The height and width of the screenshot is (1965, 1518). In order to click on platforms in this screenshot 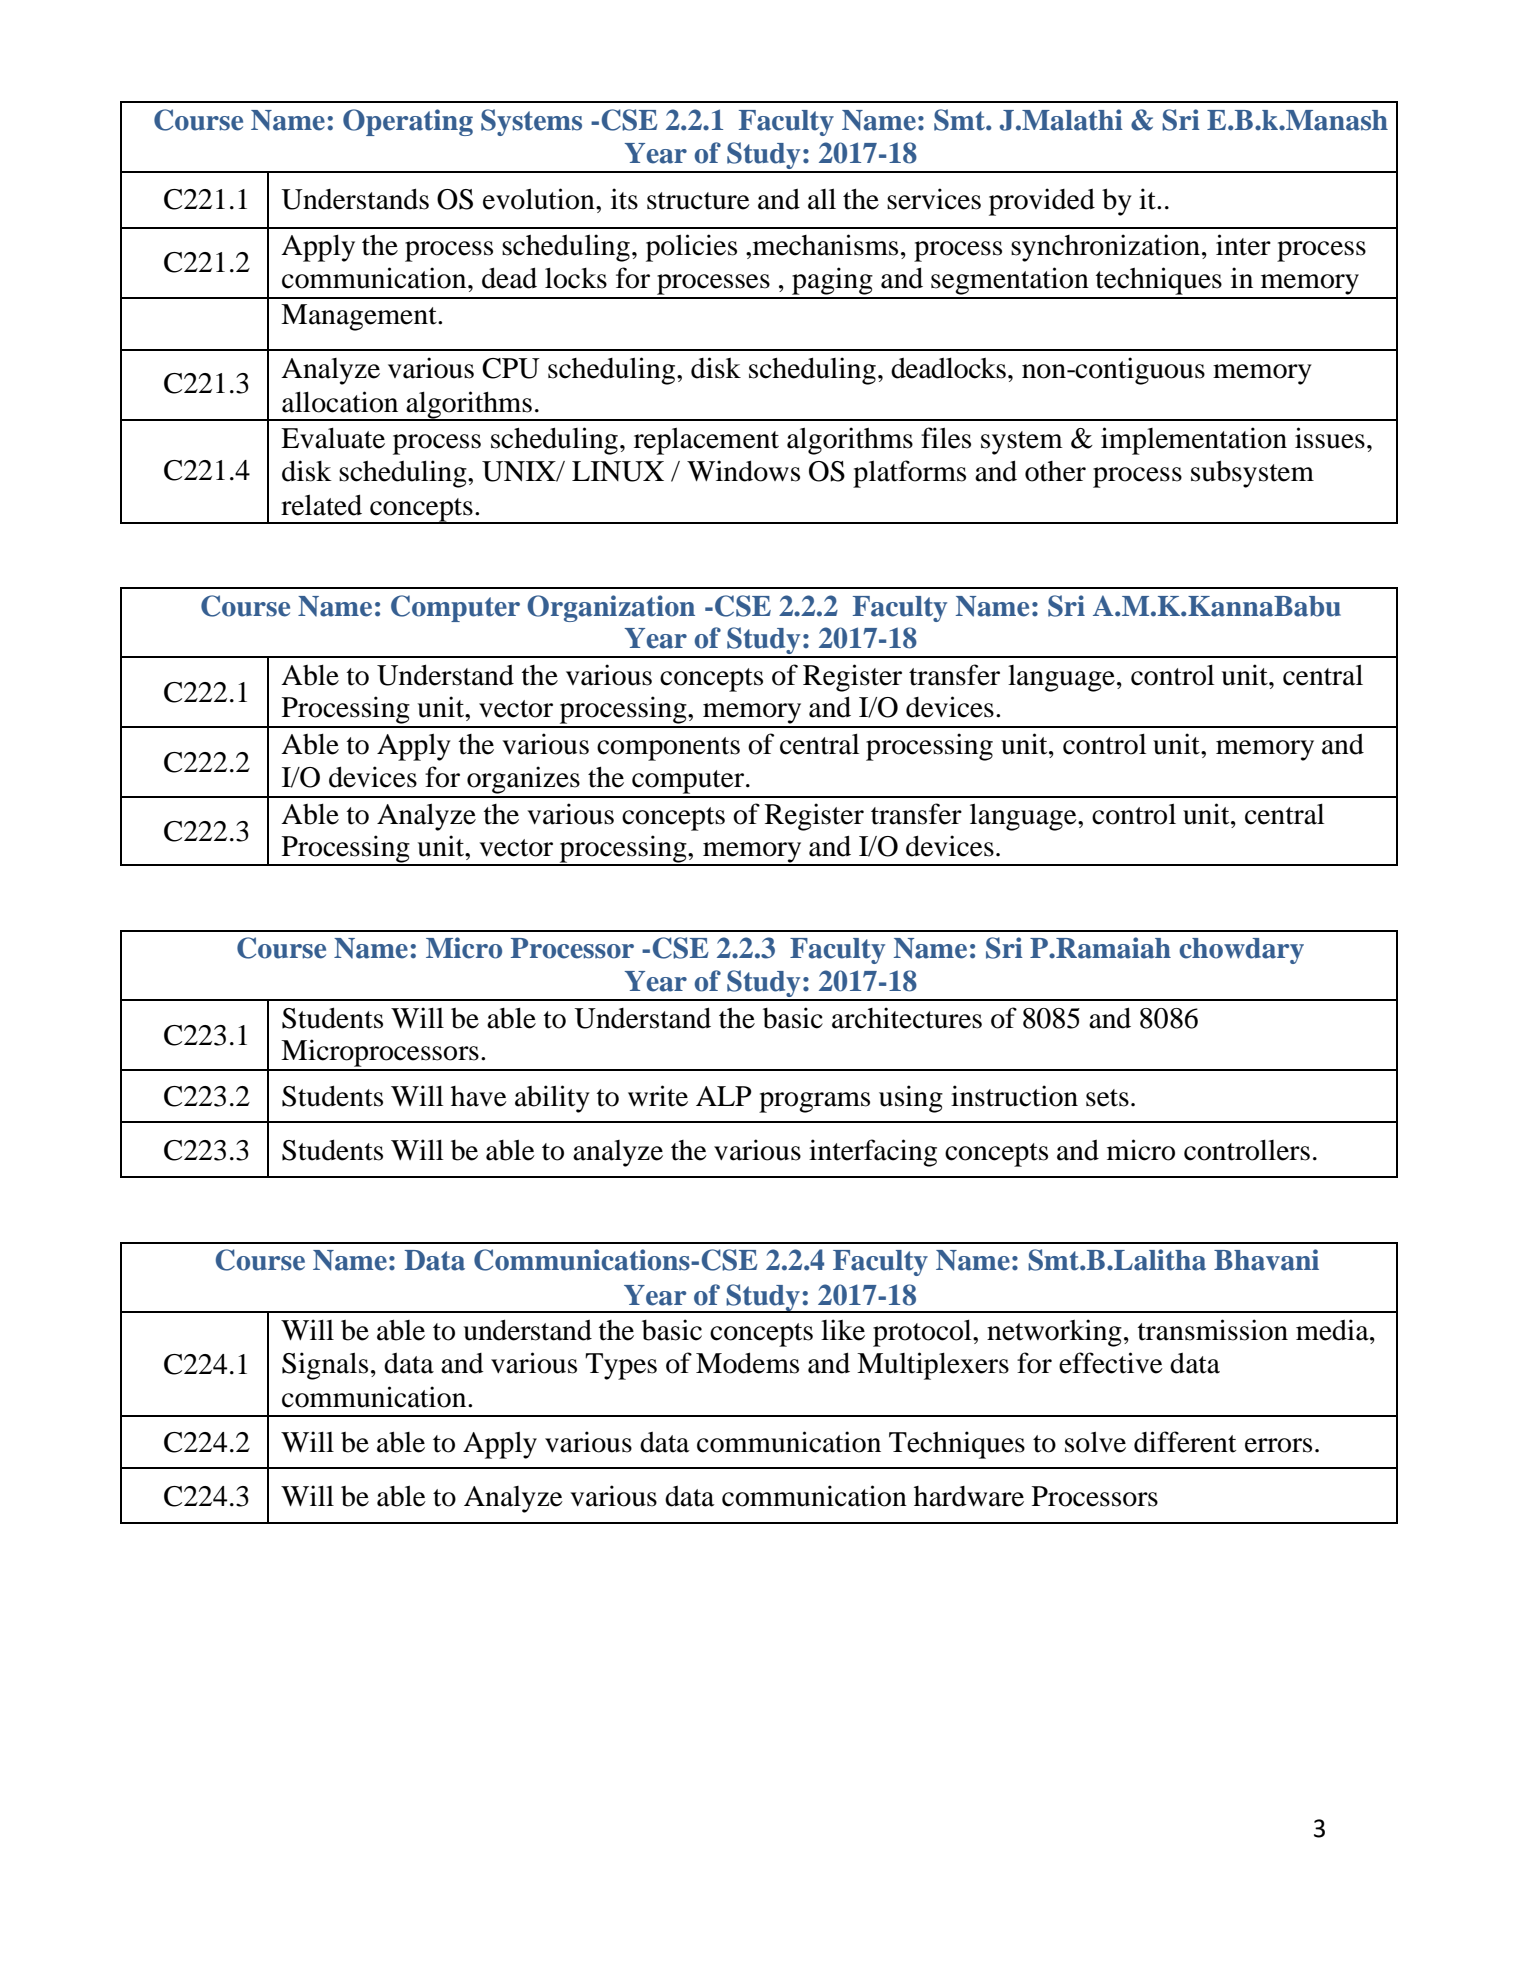, I will do `click(909, 474)`.
